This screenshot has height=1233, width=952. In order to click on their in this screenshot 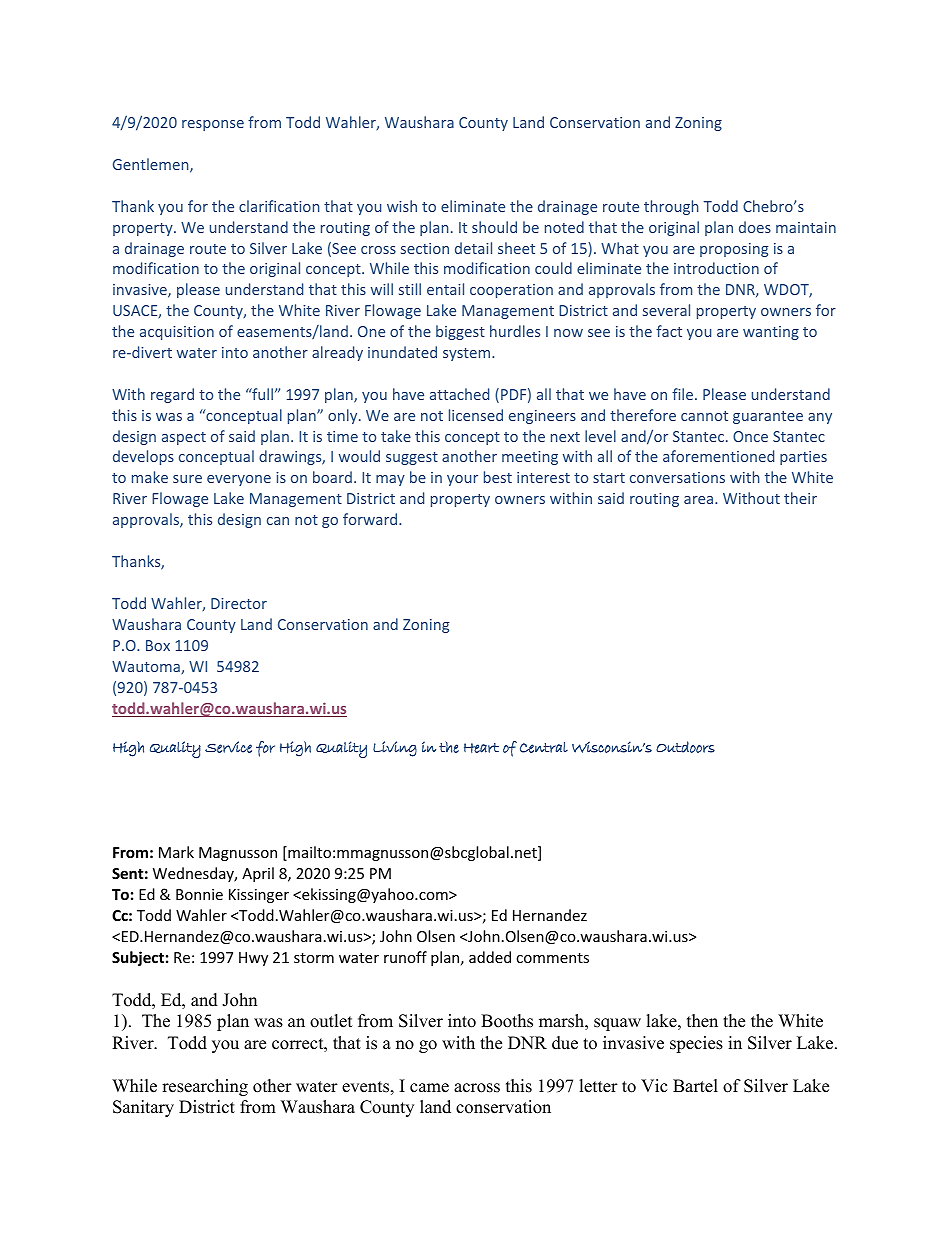, I will do `click(800, 498)`.
